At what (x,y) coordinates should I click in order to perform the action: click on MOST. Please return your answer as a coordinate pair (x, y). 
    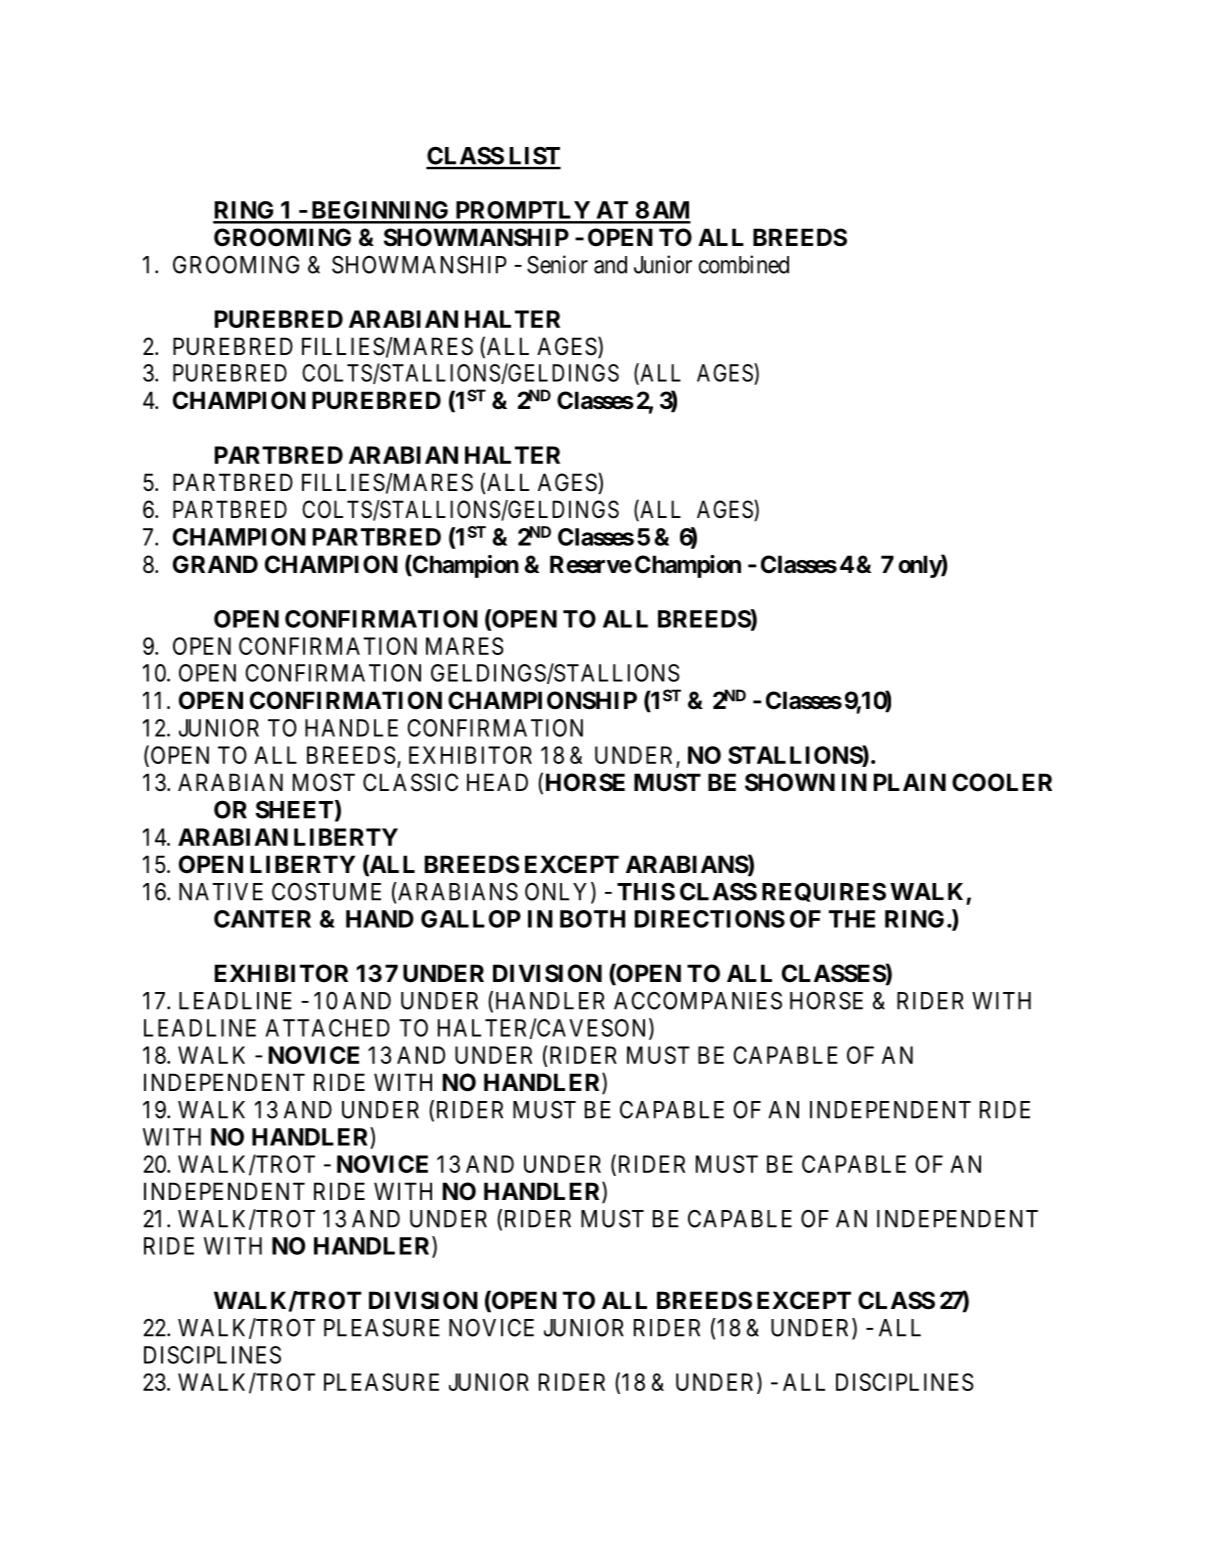
    Looking at the image, I should click on (324, 782).
